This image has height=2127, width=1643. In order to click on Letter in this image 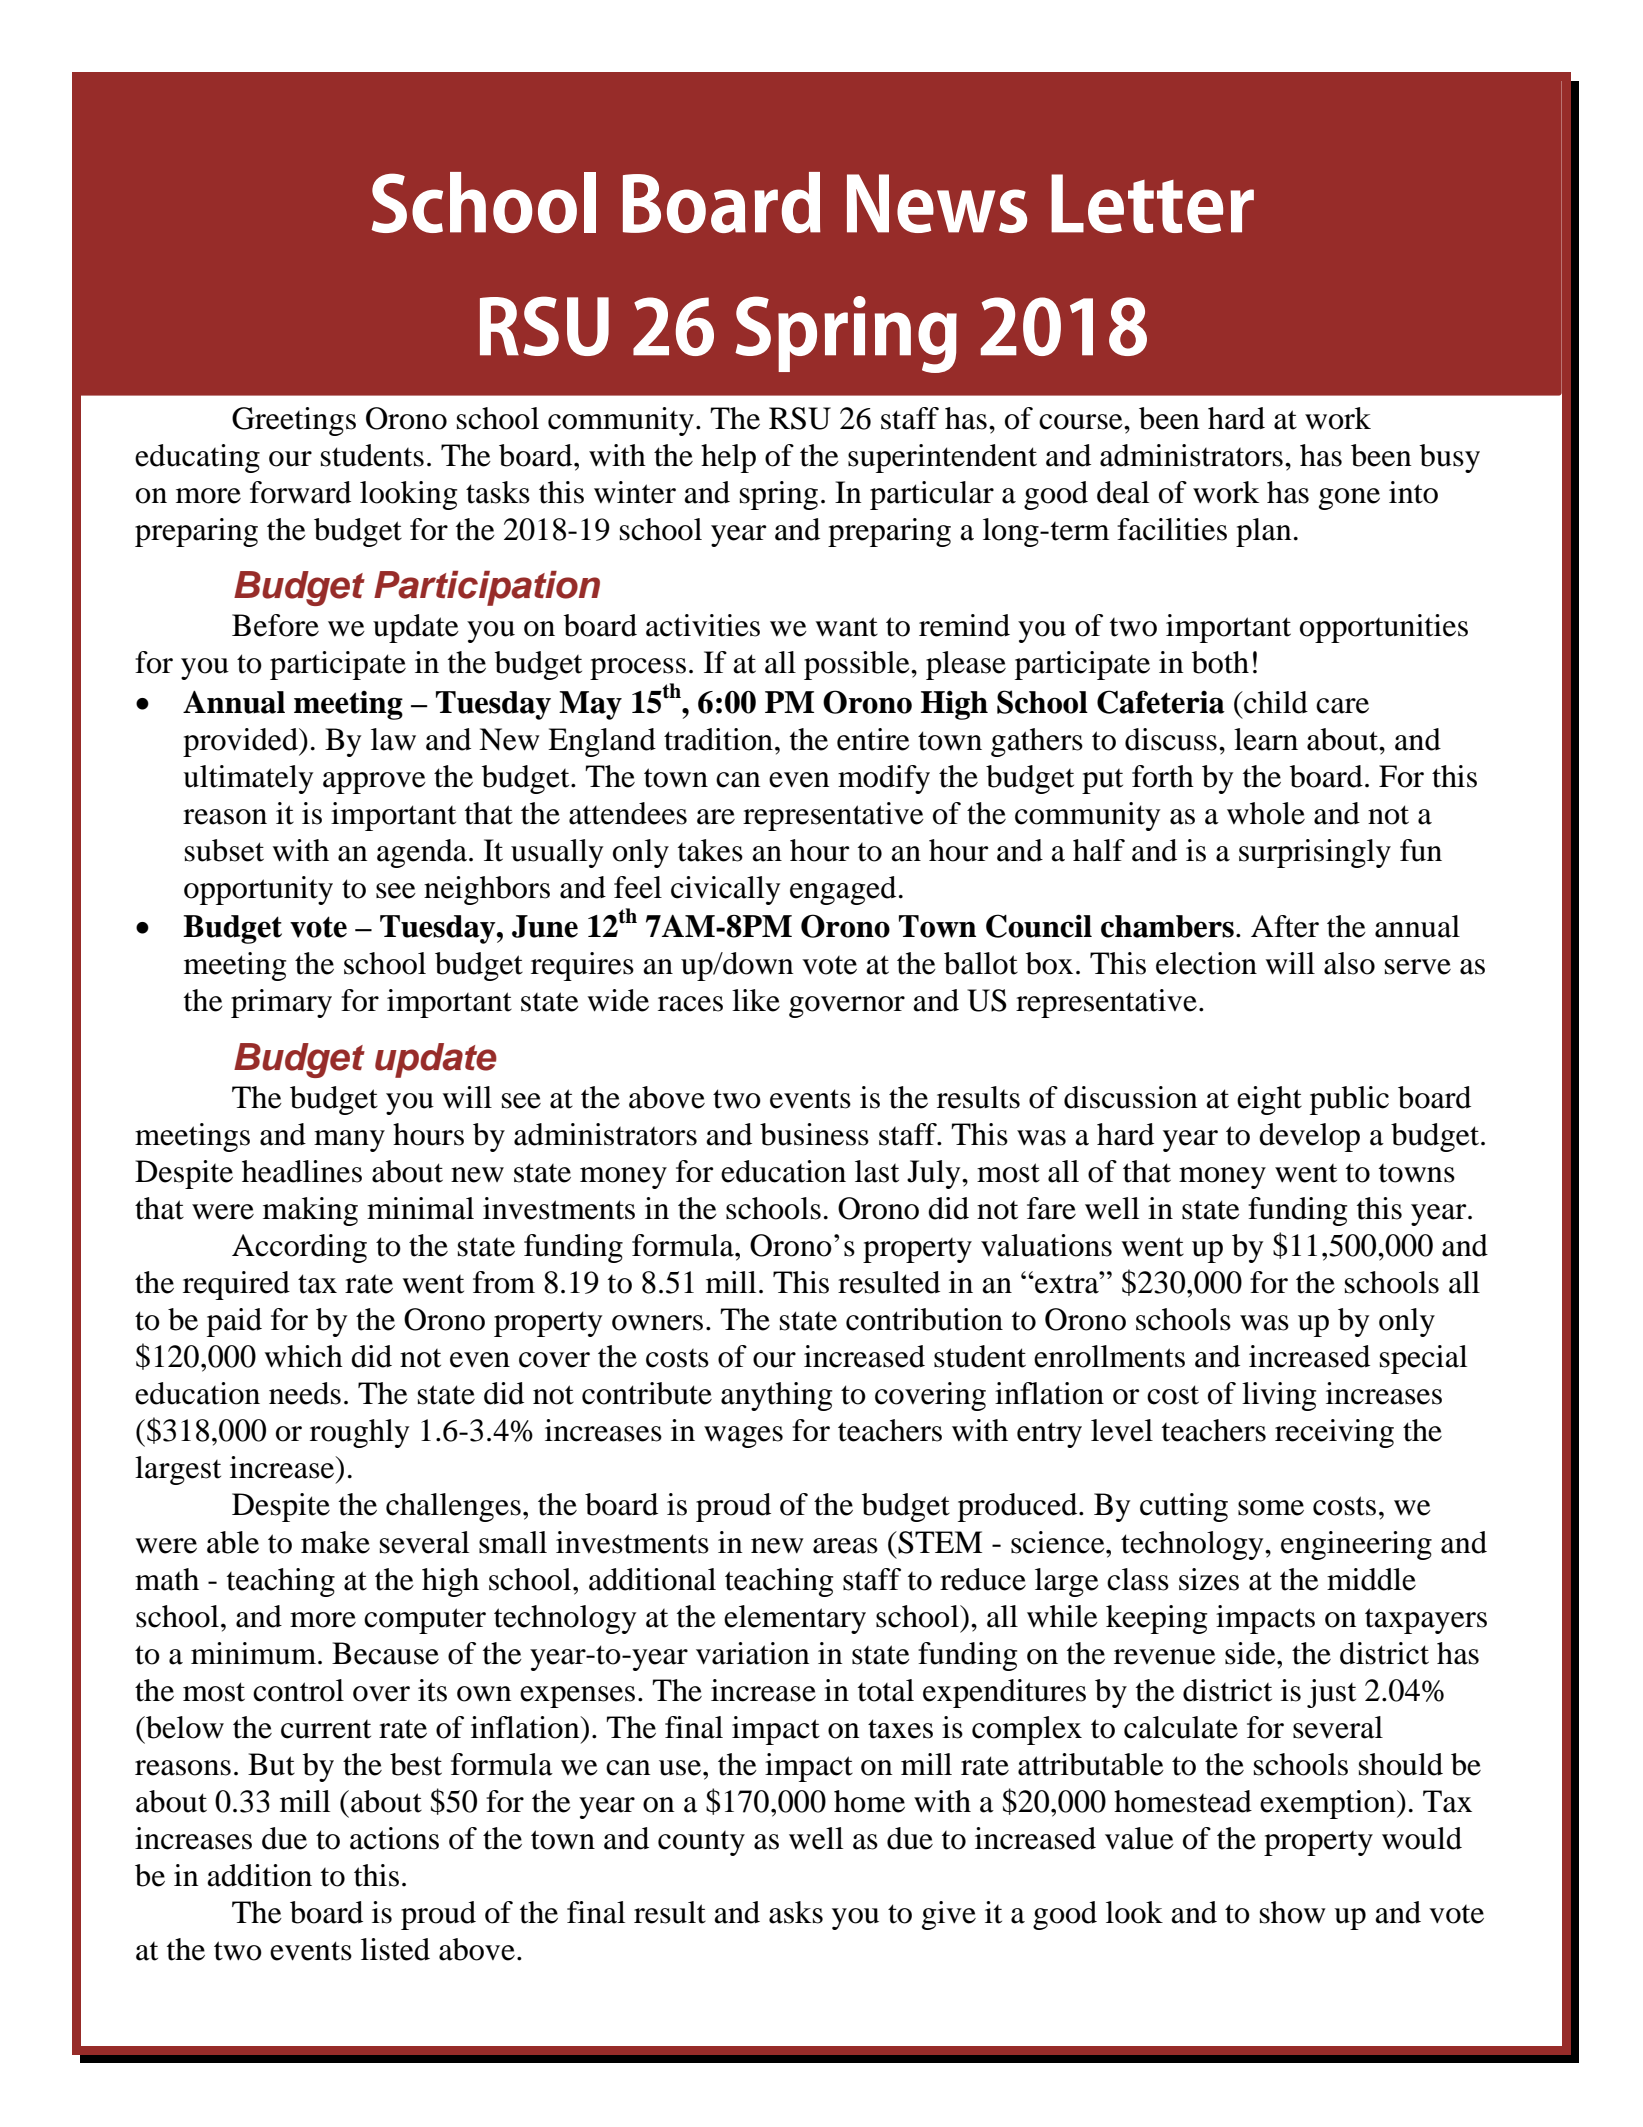, I will do `click(1152, 203)`.
